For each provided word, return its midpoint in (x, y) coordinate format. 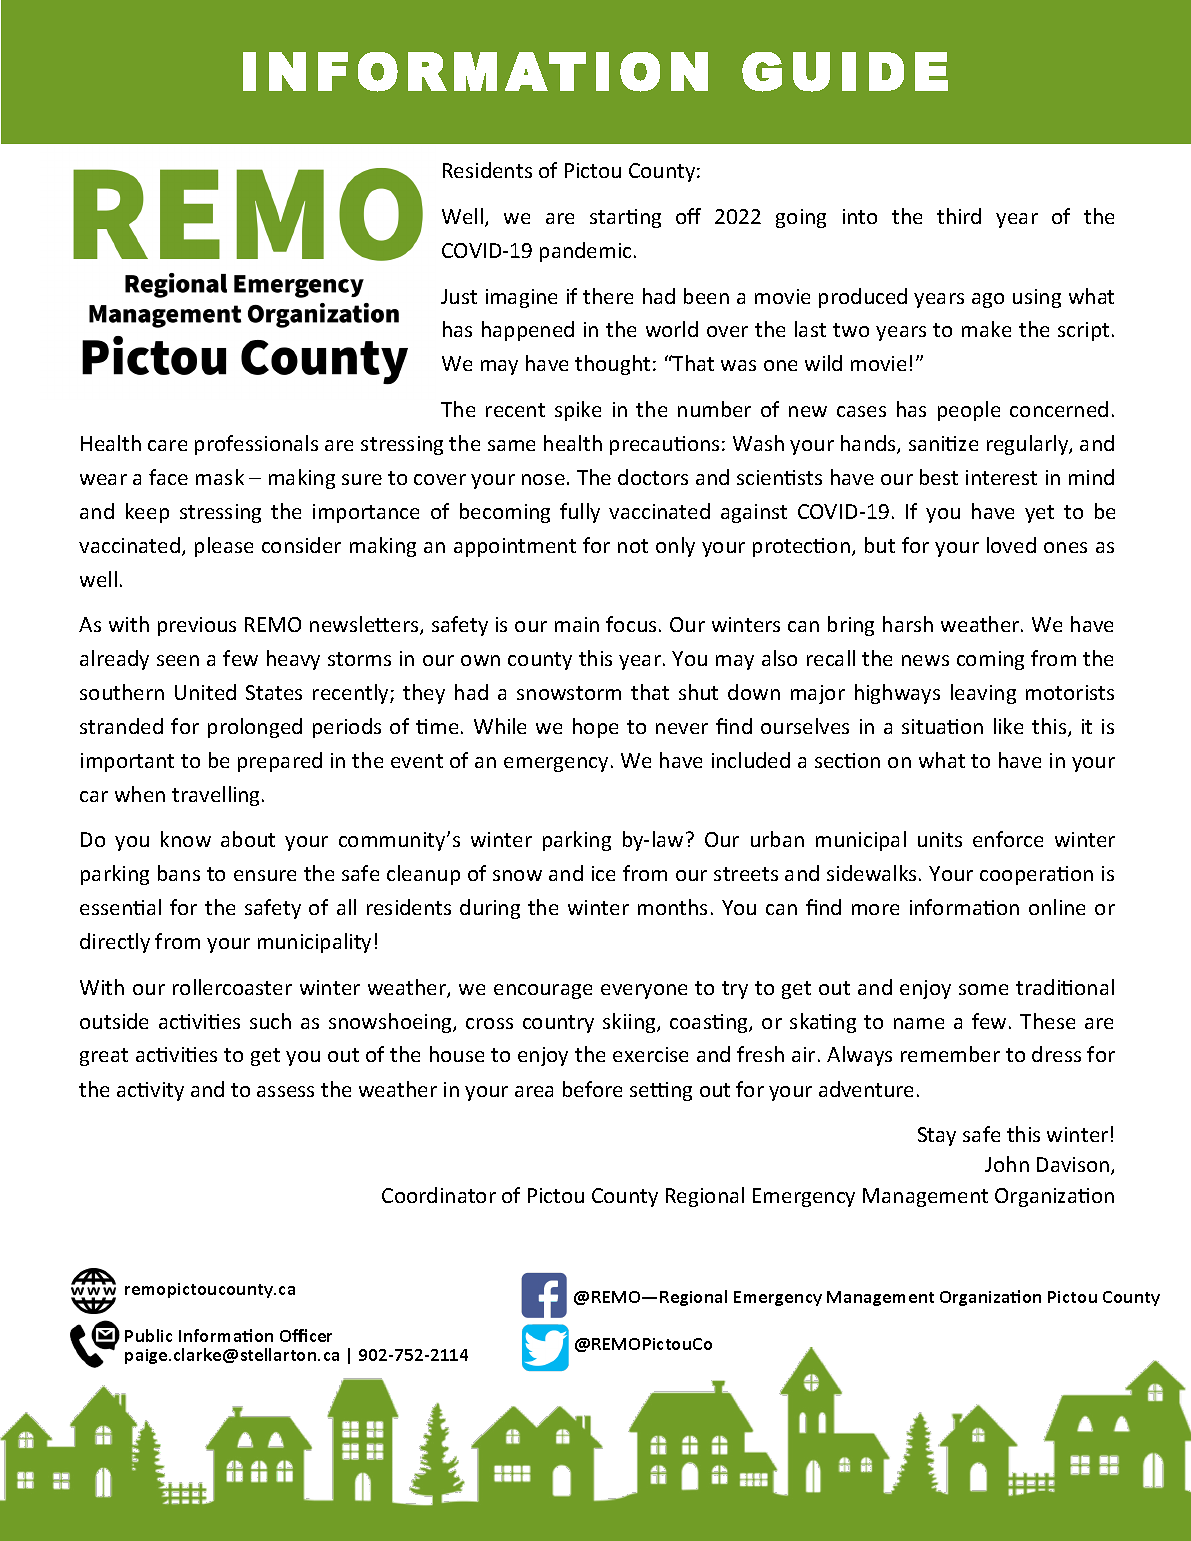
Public (148, 1335)
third (959, 216)
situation (942, 726)
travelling (217, 796)
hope (595, 728)
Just (459, 296)
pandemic (585, 252)
